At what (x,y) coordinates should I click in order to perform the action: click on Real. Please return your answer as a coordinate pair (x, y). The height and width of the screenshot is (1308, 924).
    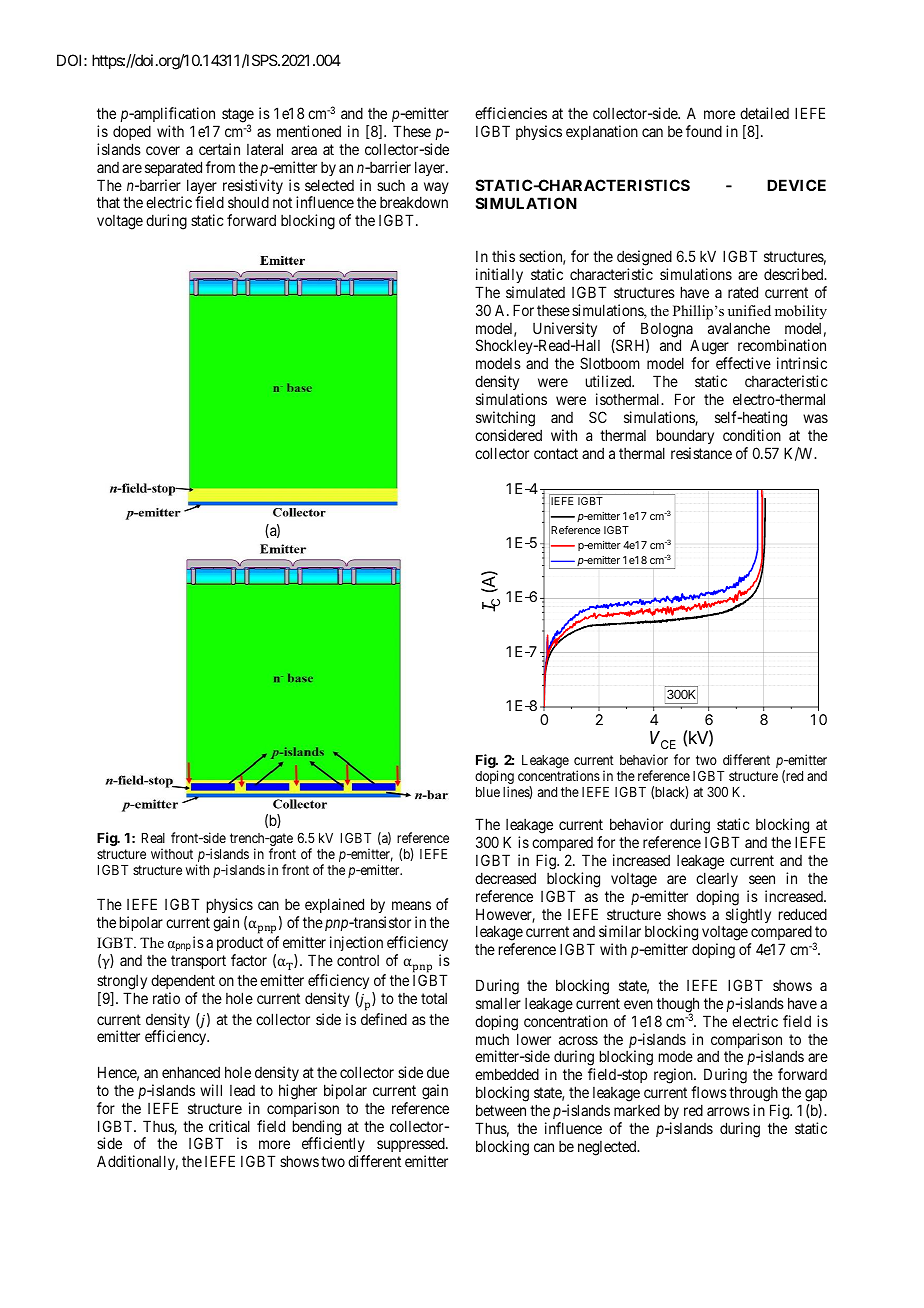
    Looking at the image, I should click on (153, 838).
